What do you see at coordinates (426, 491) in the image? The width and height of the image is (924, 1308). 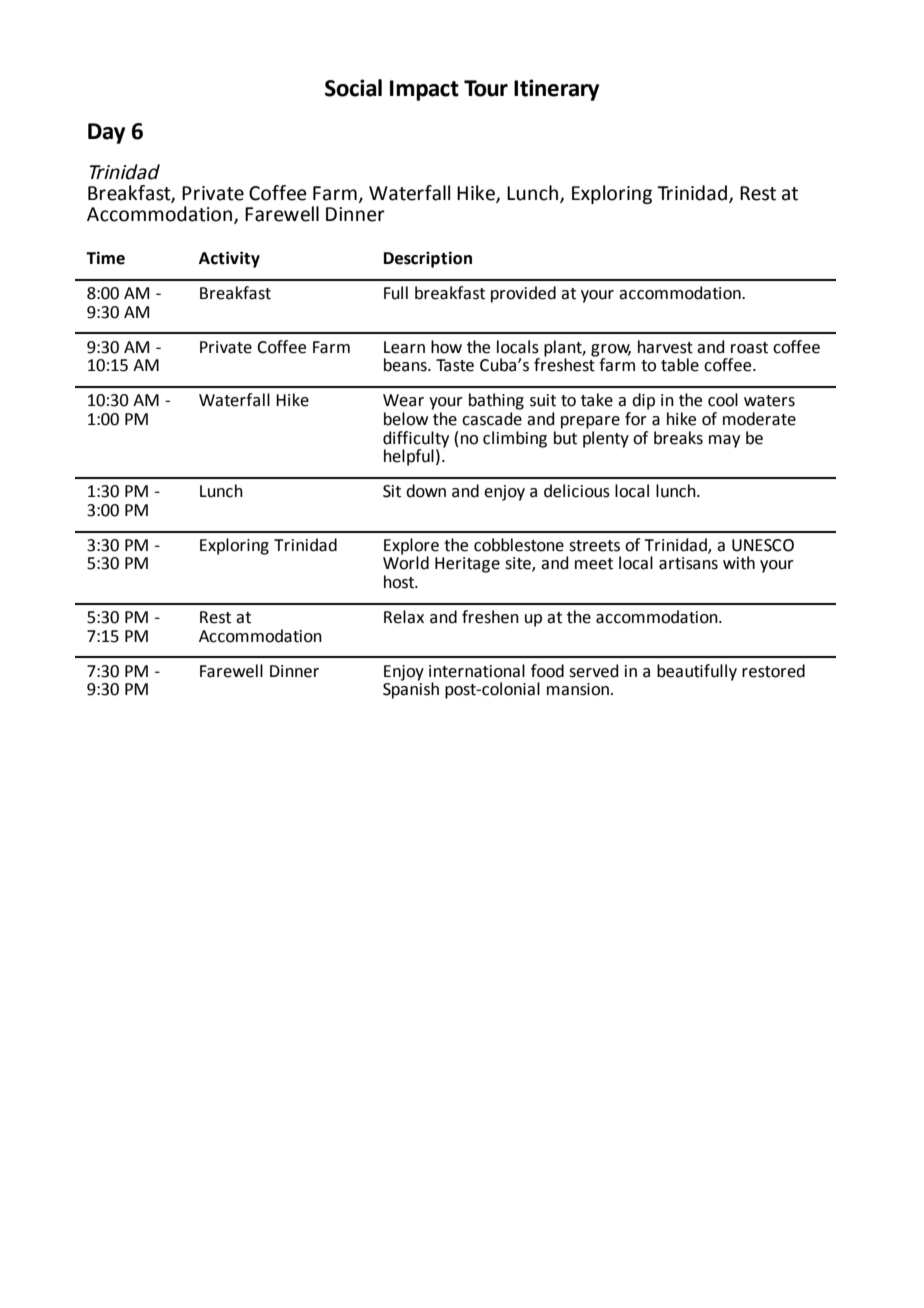 I see `down` at bounding box center [426, 491].
